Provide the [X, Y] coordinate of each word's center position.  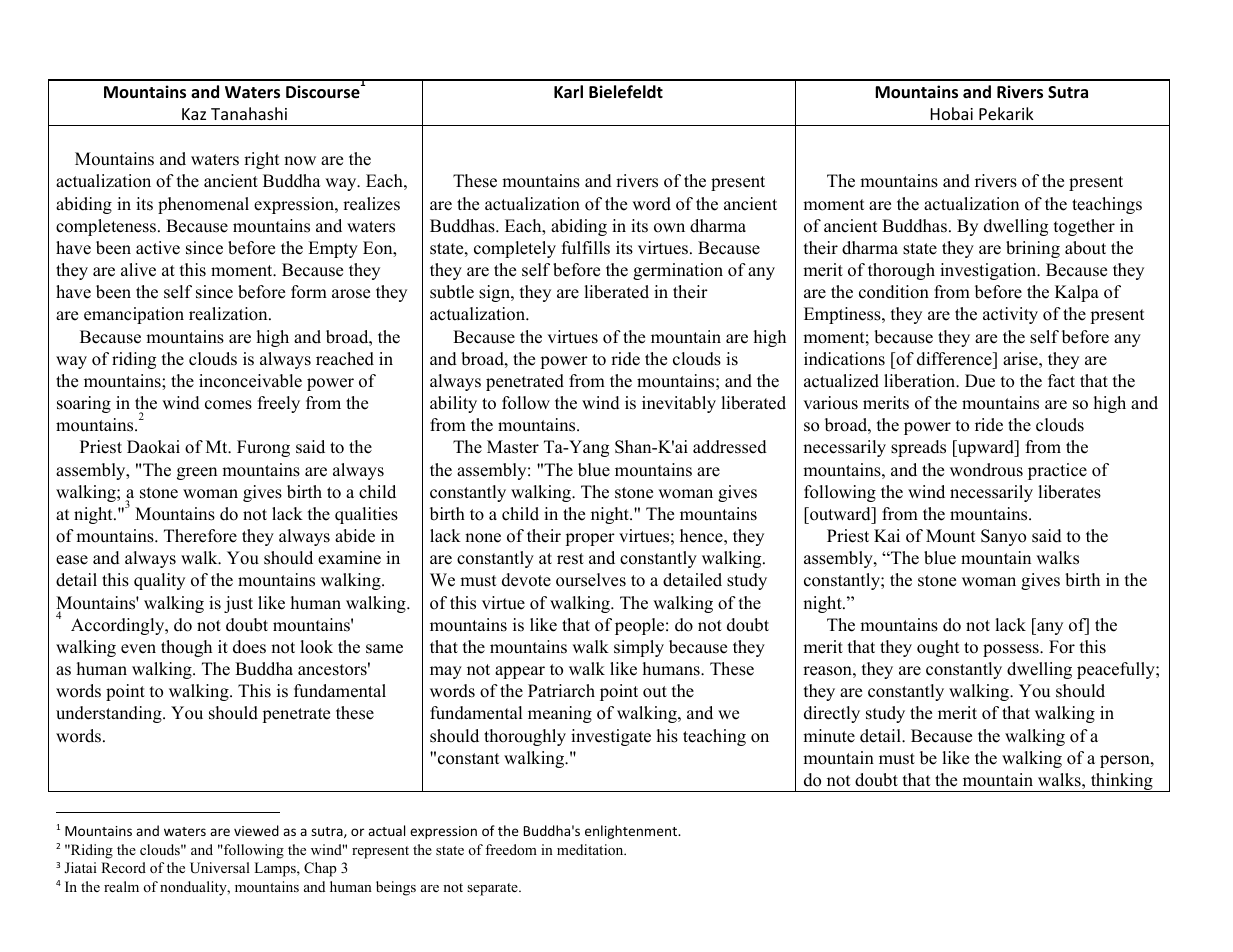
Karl [568, 91]
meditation [591, 850]
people [639, 626]
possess [1012, 650]
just [238, 604]
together [1084, 227]
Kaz [194, 114]
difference [955, 359]
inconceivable [250, 381]
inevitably [679, 404]
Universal [220, 868]
